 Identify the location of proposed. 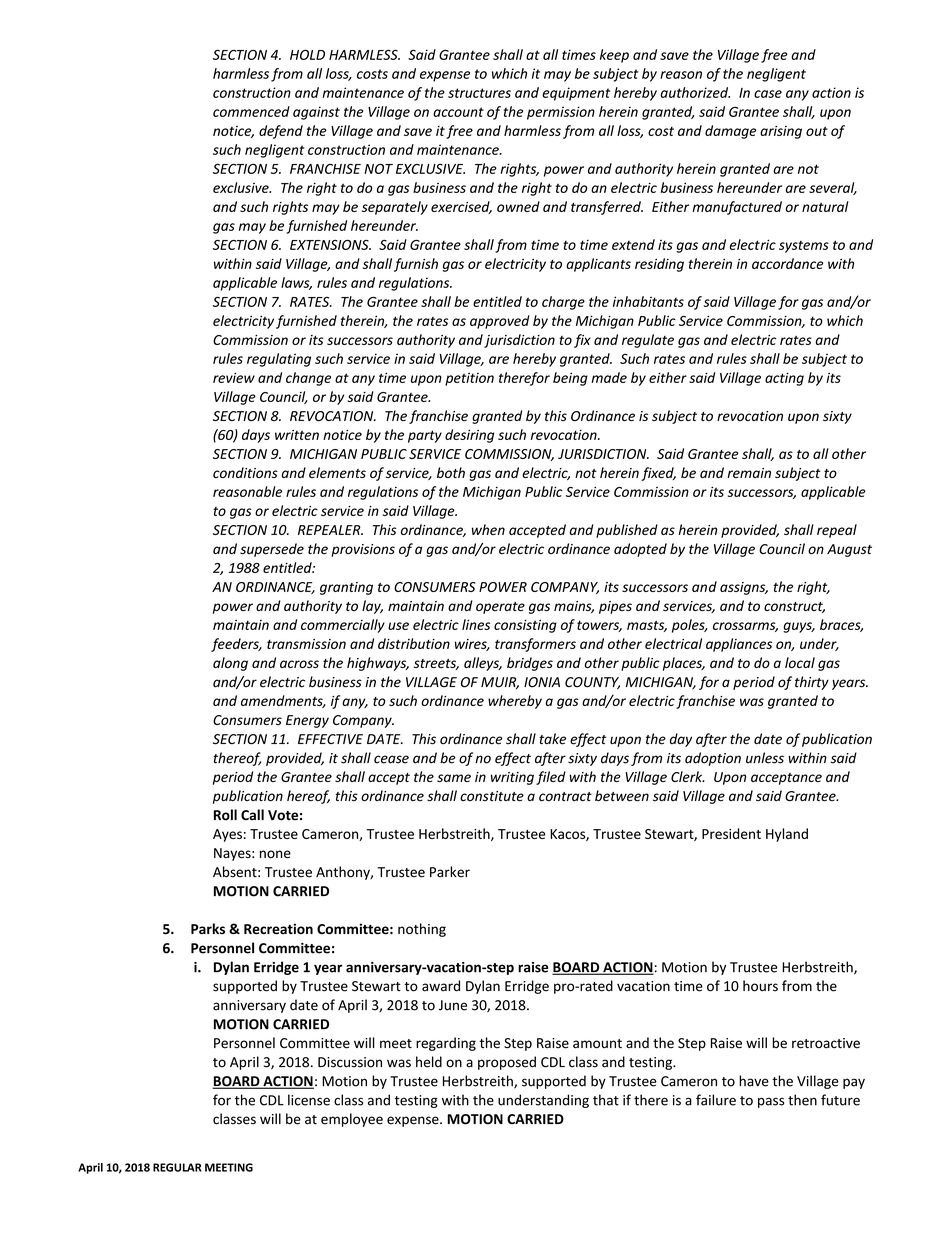
(507, 1063).
